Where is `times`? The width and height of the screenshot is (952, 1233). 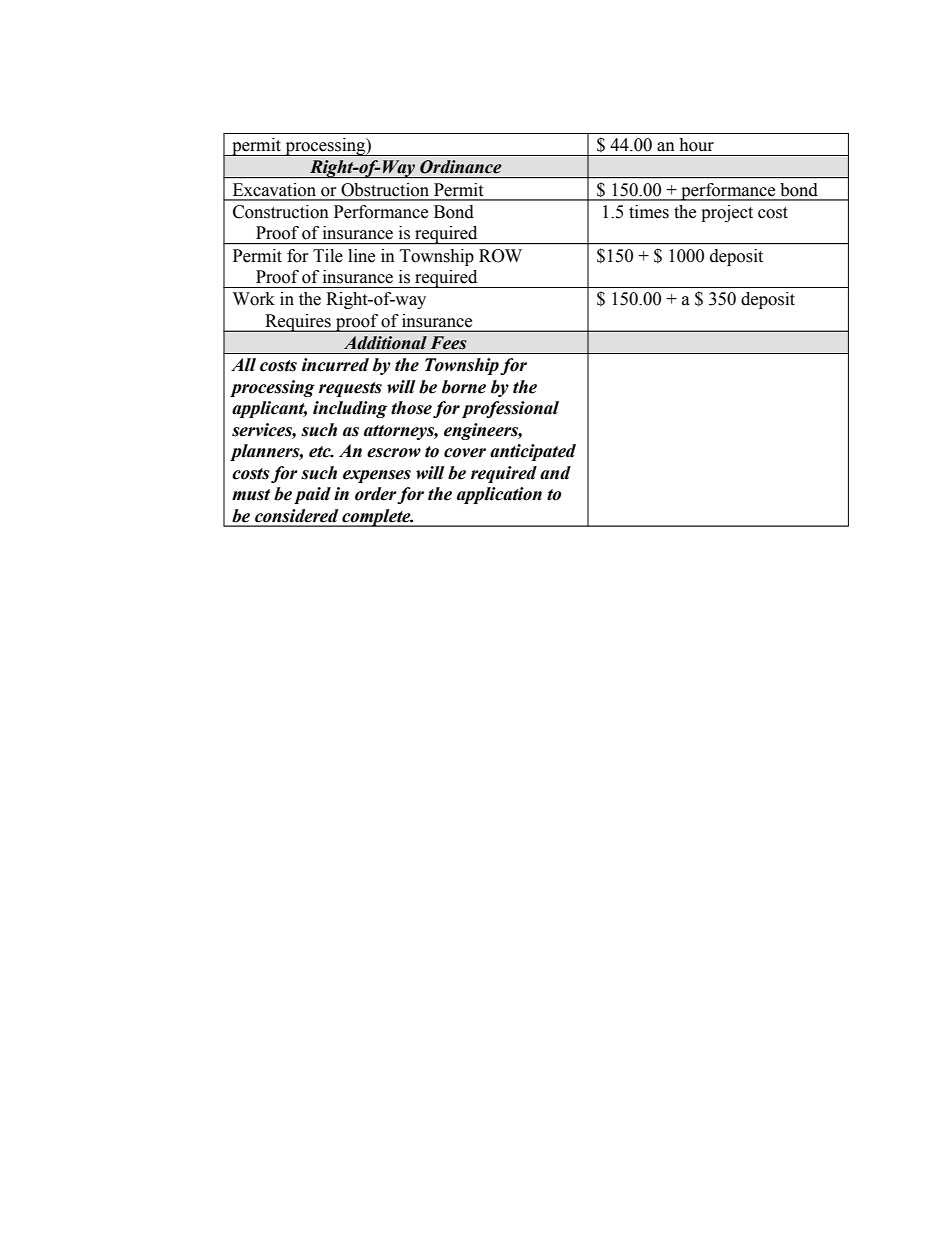
times is located at coordinates (649, 212).
